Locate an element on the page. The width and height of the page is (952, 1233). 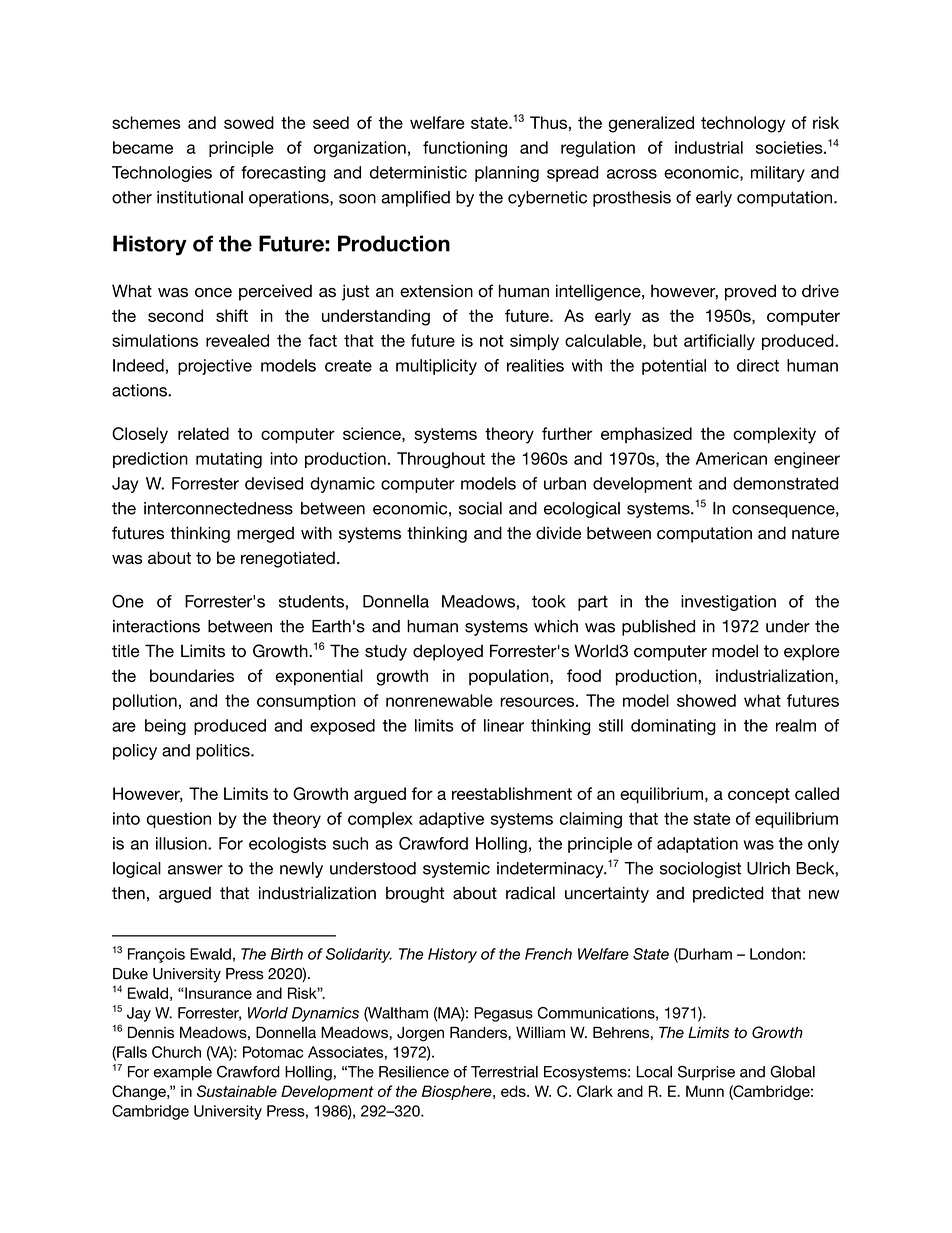
technology is located at coordinates (743, 124).
